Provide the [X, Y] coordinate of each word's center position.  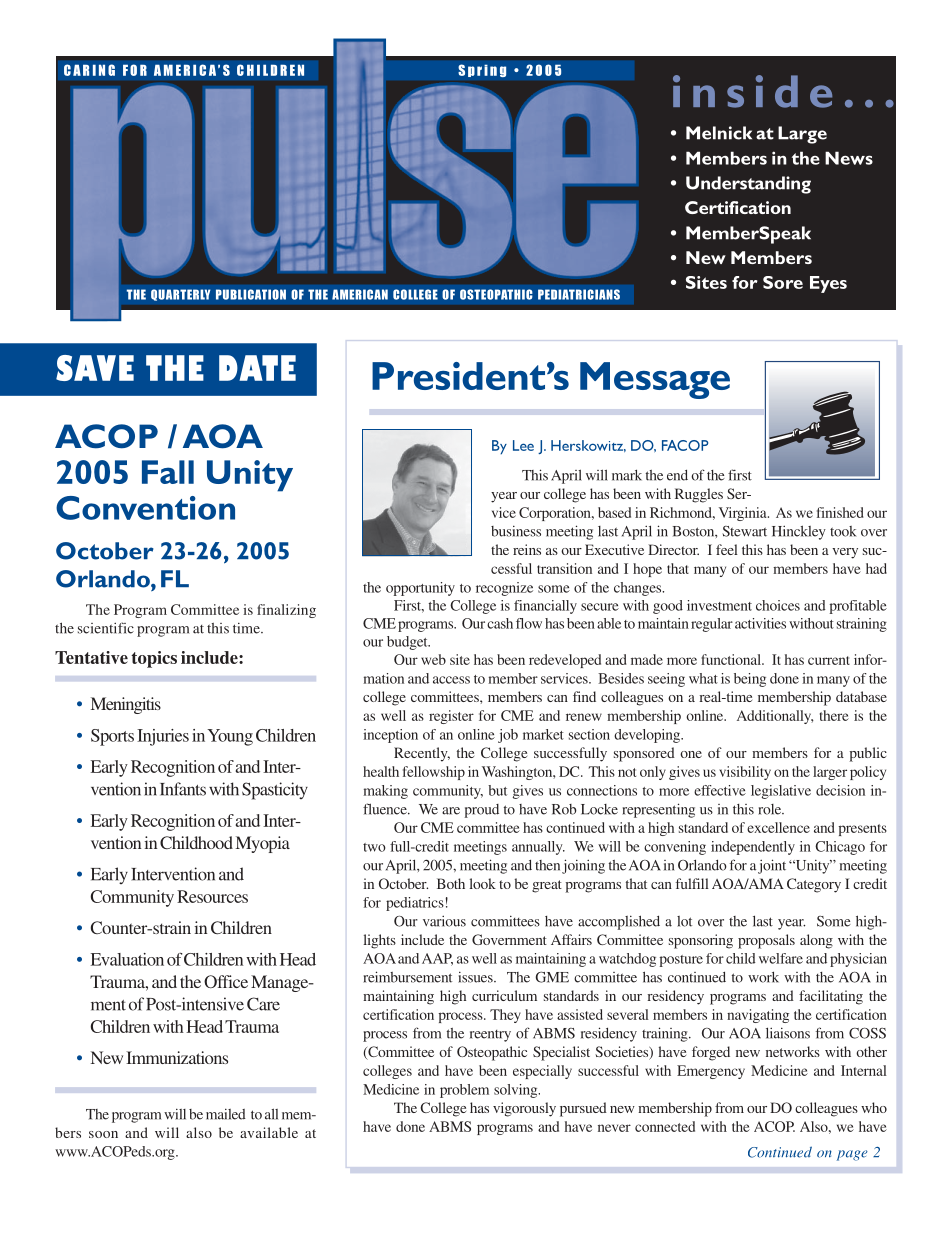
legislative [781, 792]
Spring [482, 71]
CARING [89, 70]
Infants [183, 789]
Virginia [744, 514]
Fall [168, 472]
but [497, 790]
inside [752, 91]
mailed [226, 1114]
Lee [523, 445]
